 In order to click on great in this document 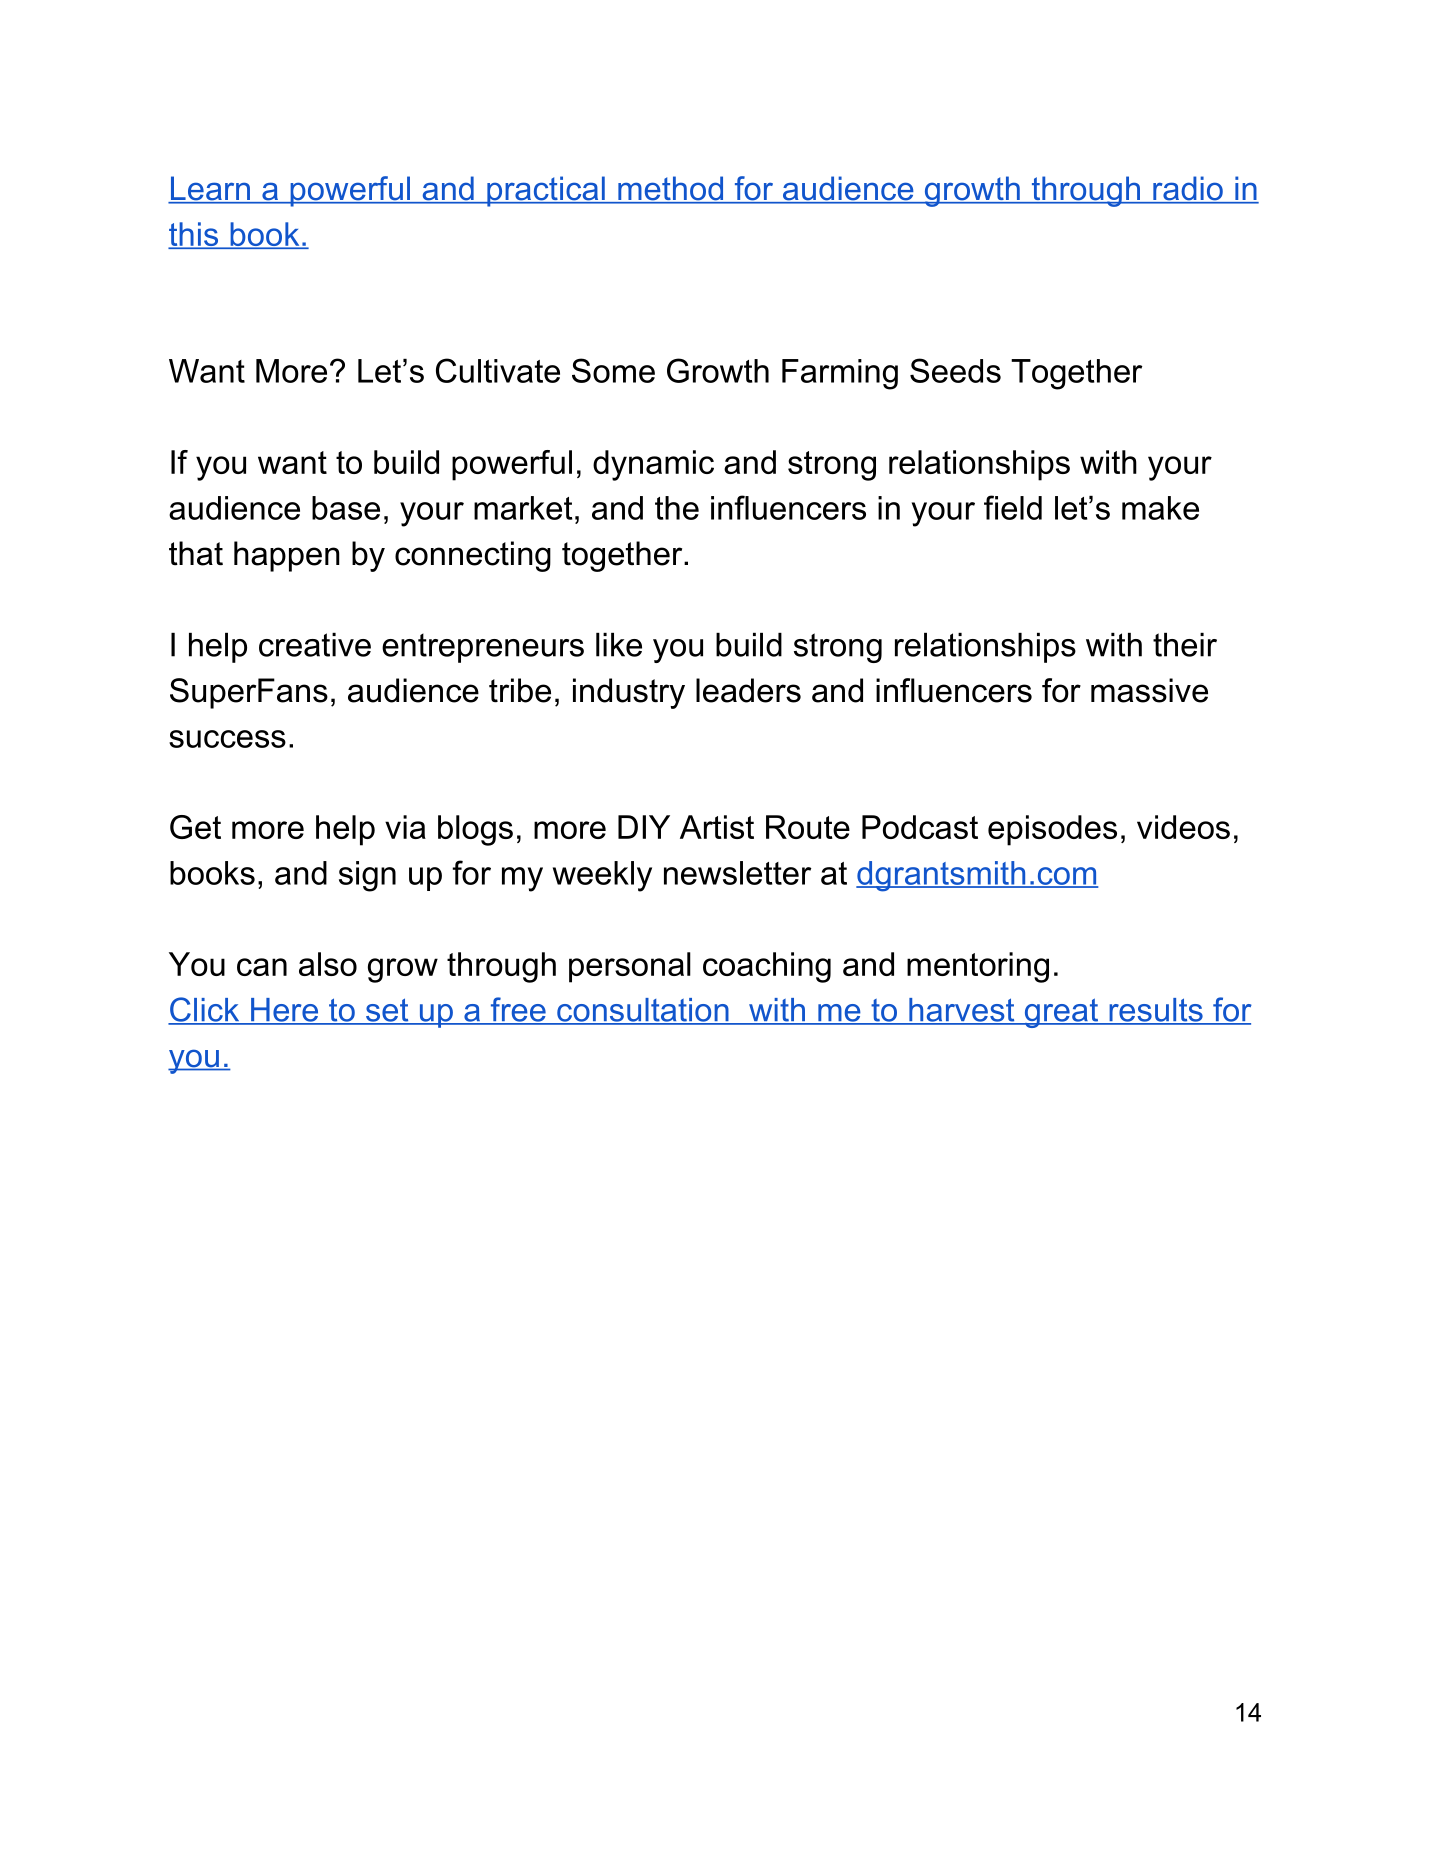, I will do `click(1061, 1013)`.
